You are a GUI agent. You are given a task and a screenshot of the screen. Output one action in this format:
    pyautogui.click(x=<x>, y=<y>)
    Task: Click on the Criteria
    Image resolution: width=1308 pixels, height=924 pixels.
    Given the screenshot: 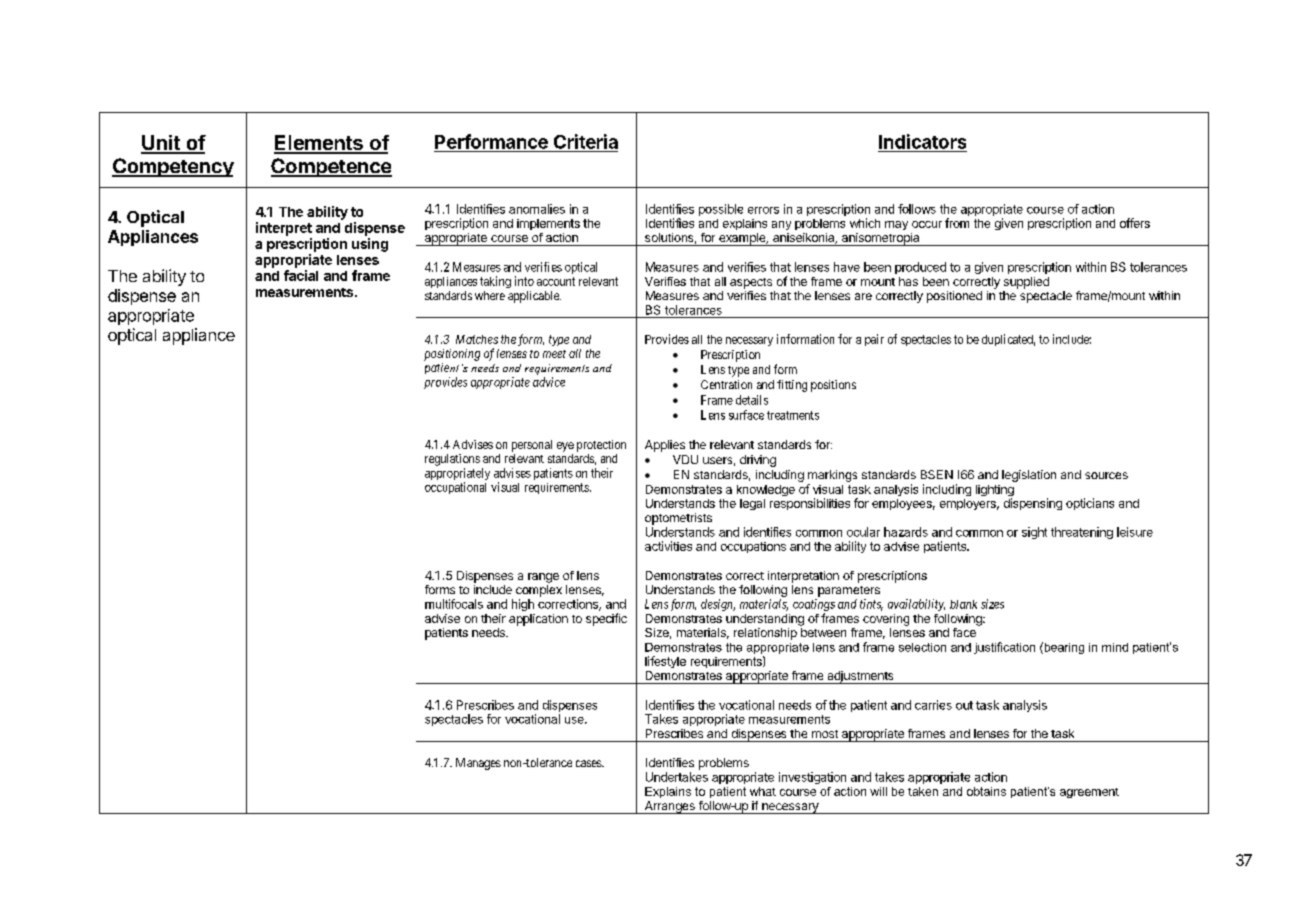 What is the action you would take?
    pyautogui.click(x=586, y=141)
